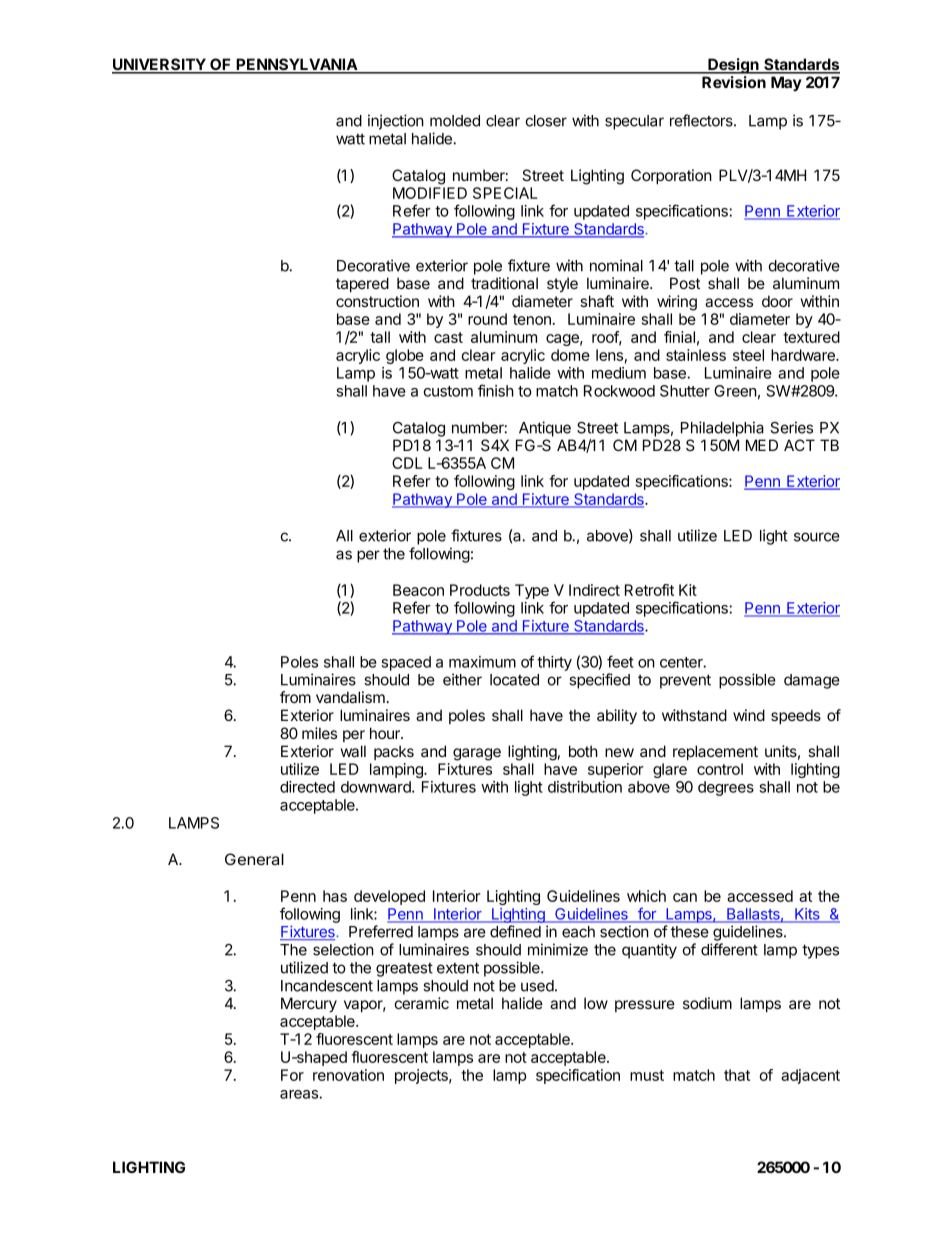 This screenshot has height=1233, width=952. What do you see at coordinates (480, 590) in the screenshot?
I see `Products` at bounding box center [480, 590].
